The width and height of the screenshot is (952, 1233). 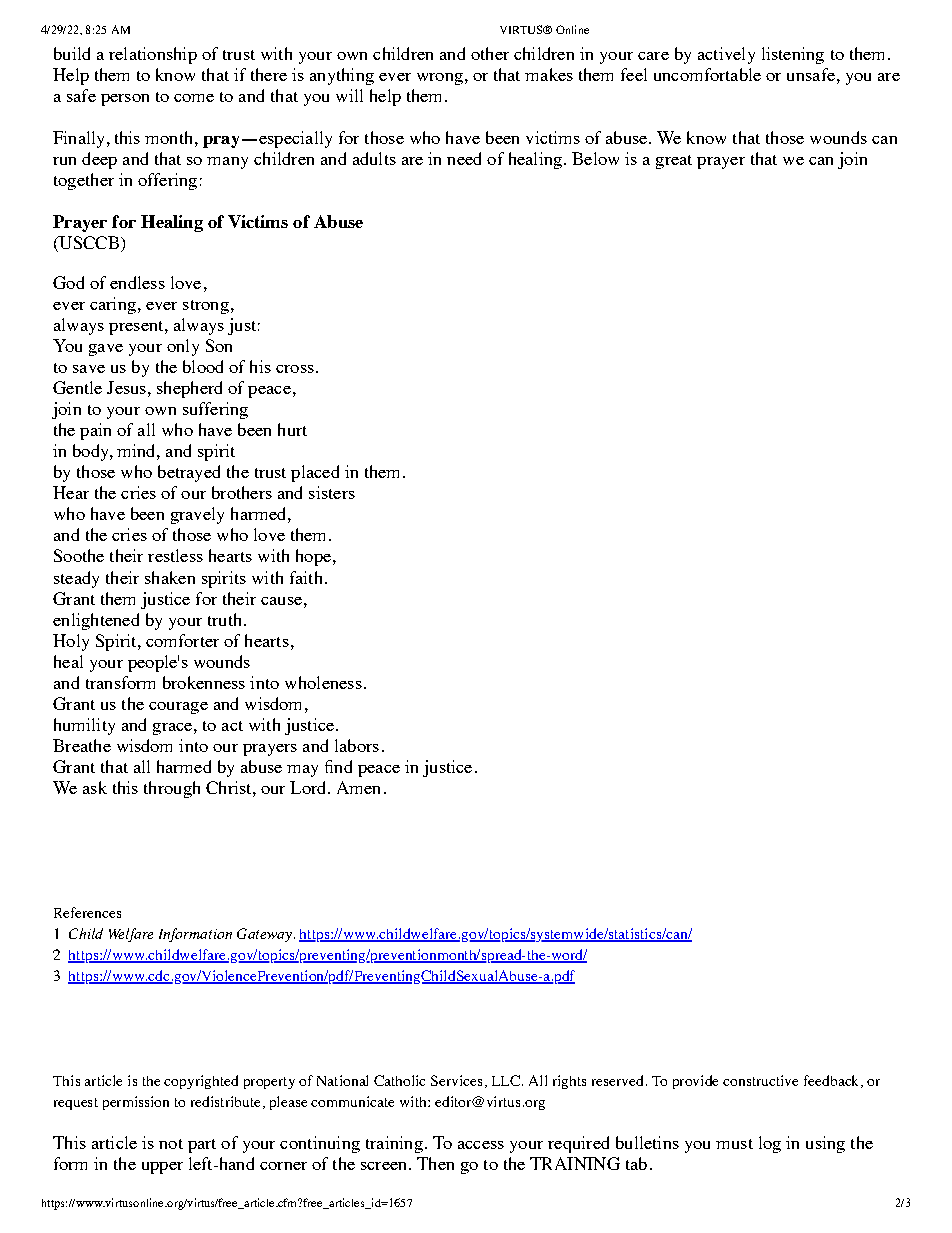 What do you see at coordinates (264, 935) in the screenshot?
I see `Gateway` at bounding box center [264, 935].
